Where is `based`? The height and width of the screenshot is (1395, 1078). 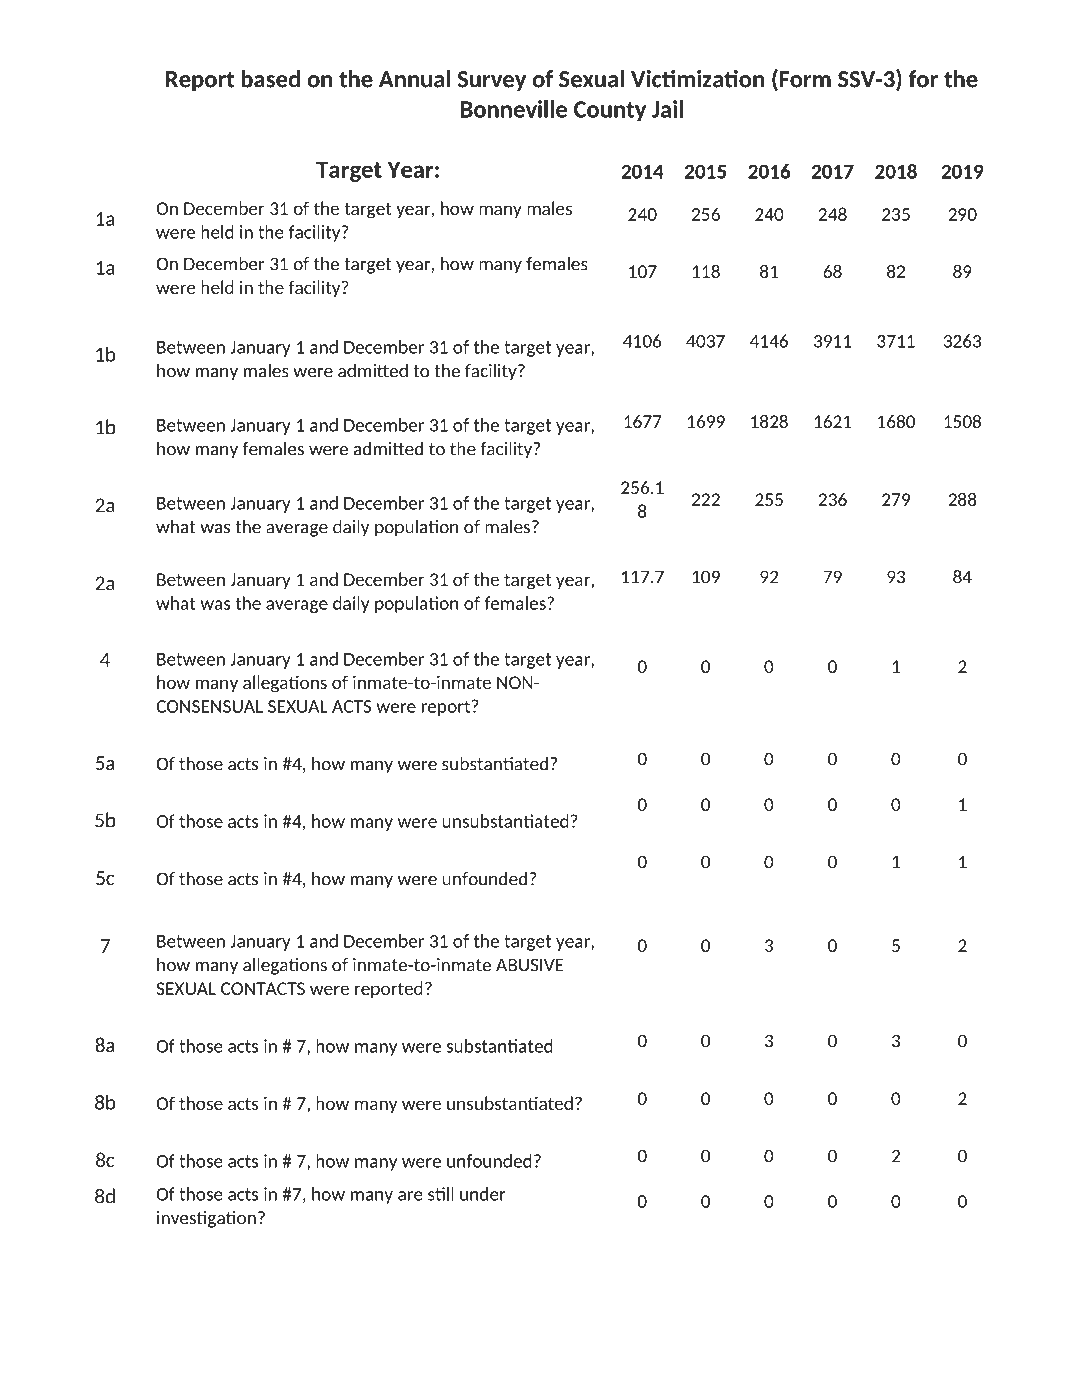 based is located at coordinates (270, 79).
